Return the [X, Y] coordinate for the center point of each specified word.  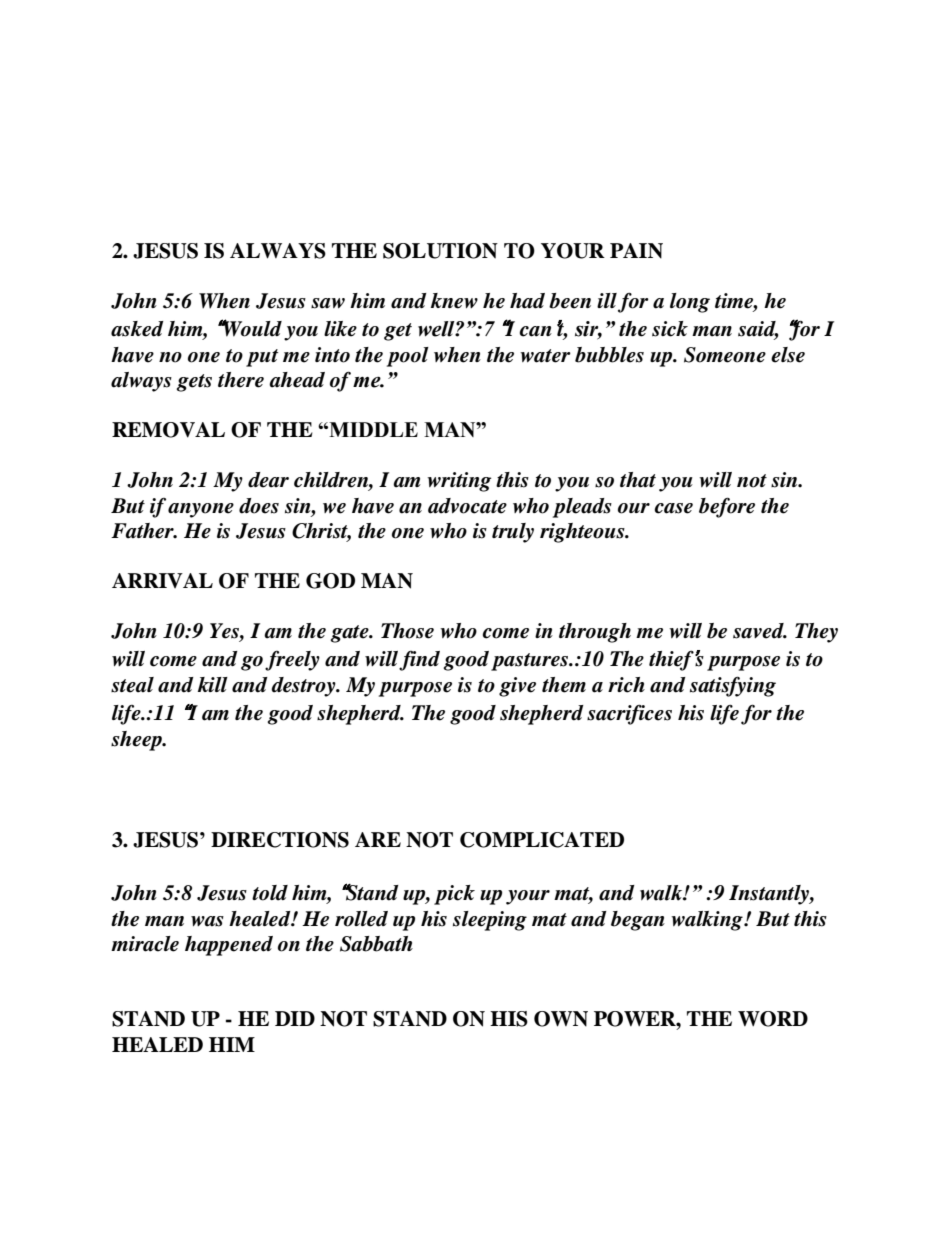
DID [295, 1018]
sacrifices [629, 714]
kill [213, 684]
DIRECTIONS [280, 840]
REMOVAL [168, 430]
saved [759, 631]
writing [459, 482]
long [690, 303]
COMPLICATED [542, 840]
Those [407, 631]
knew [454, 301]
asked [137, 329]
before [727, 507]
